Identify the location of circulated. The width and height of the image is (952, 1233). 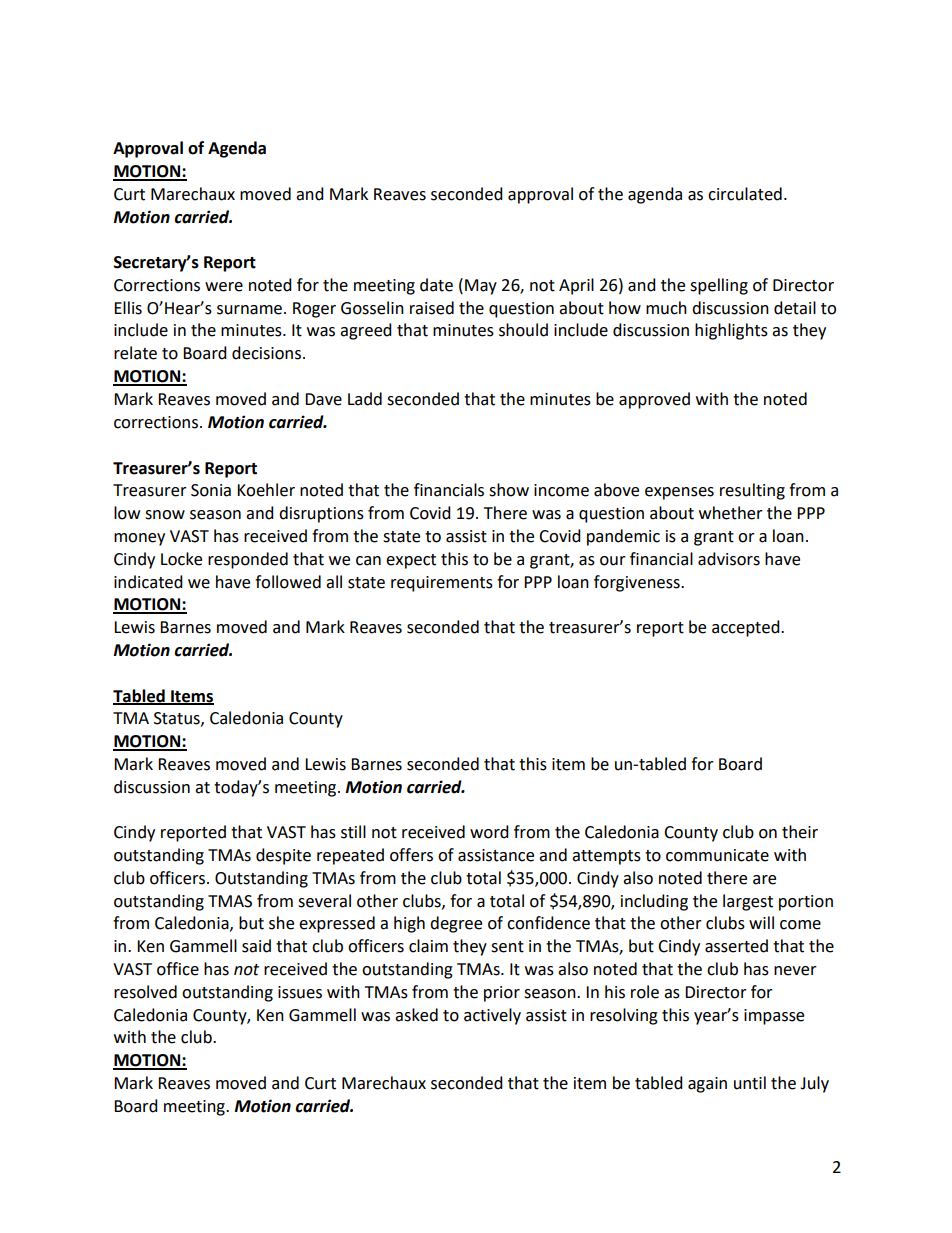
(745, 194).
